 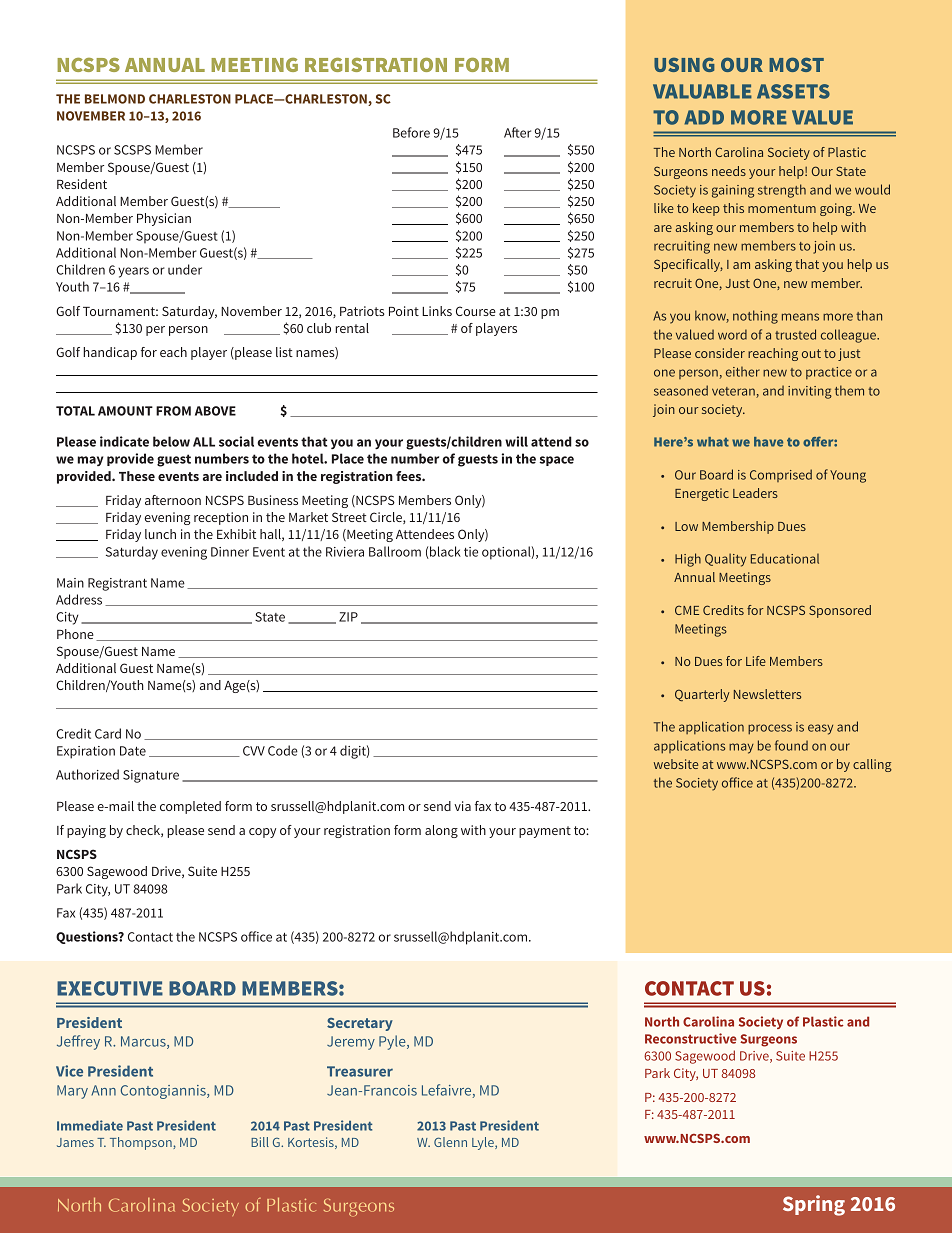 I want to click on tie, so click(x=471, y=552).
